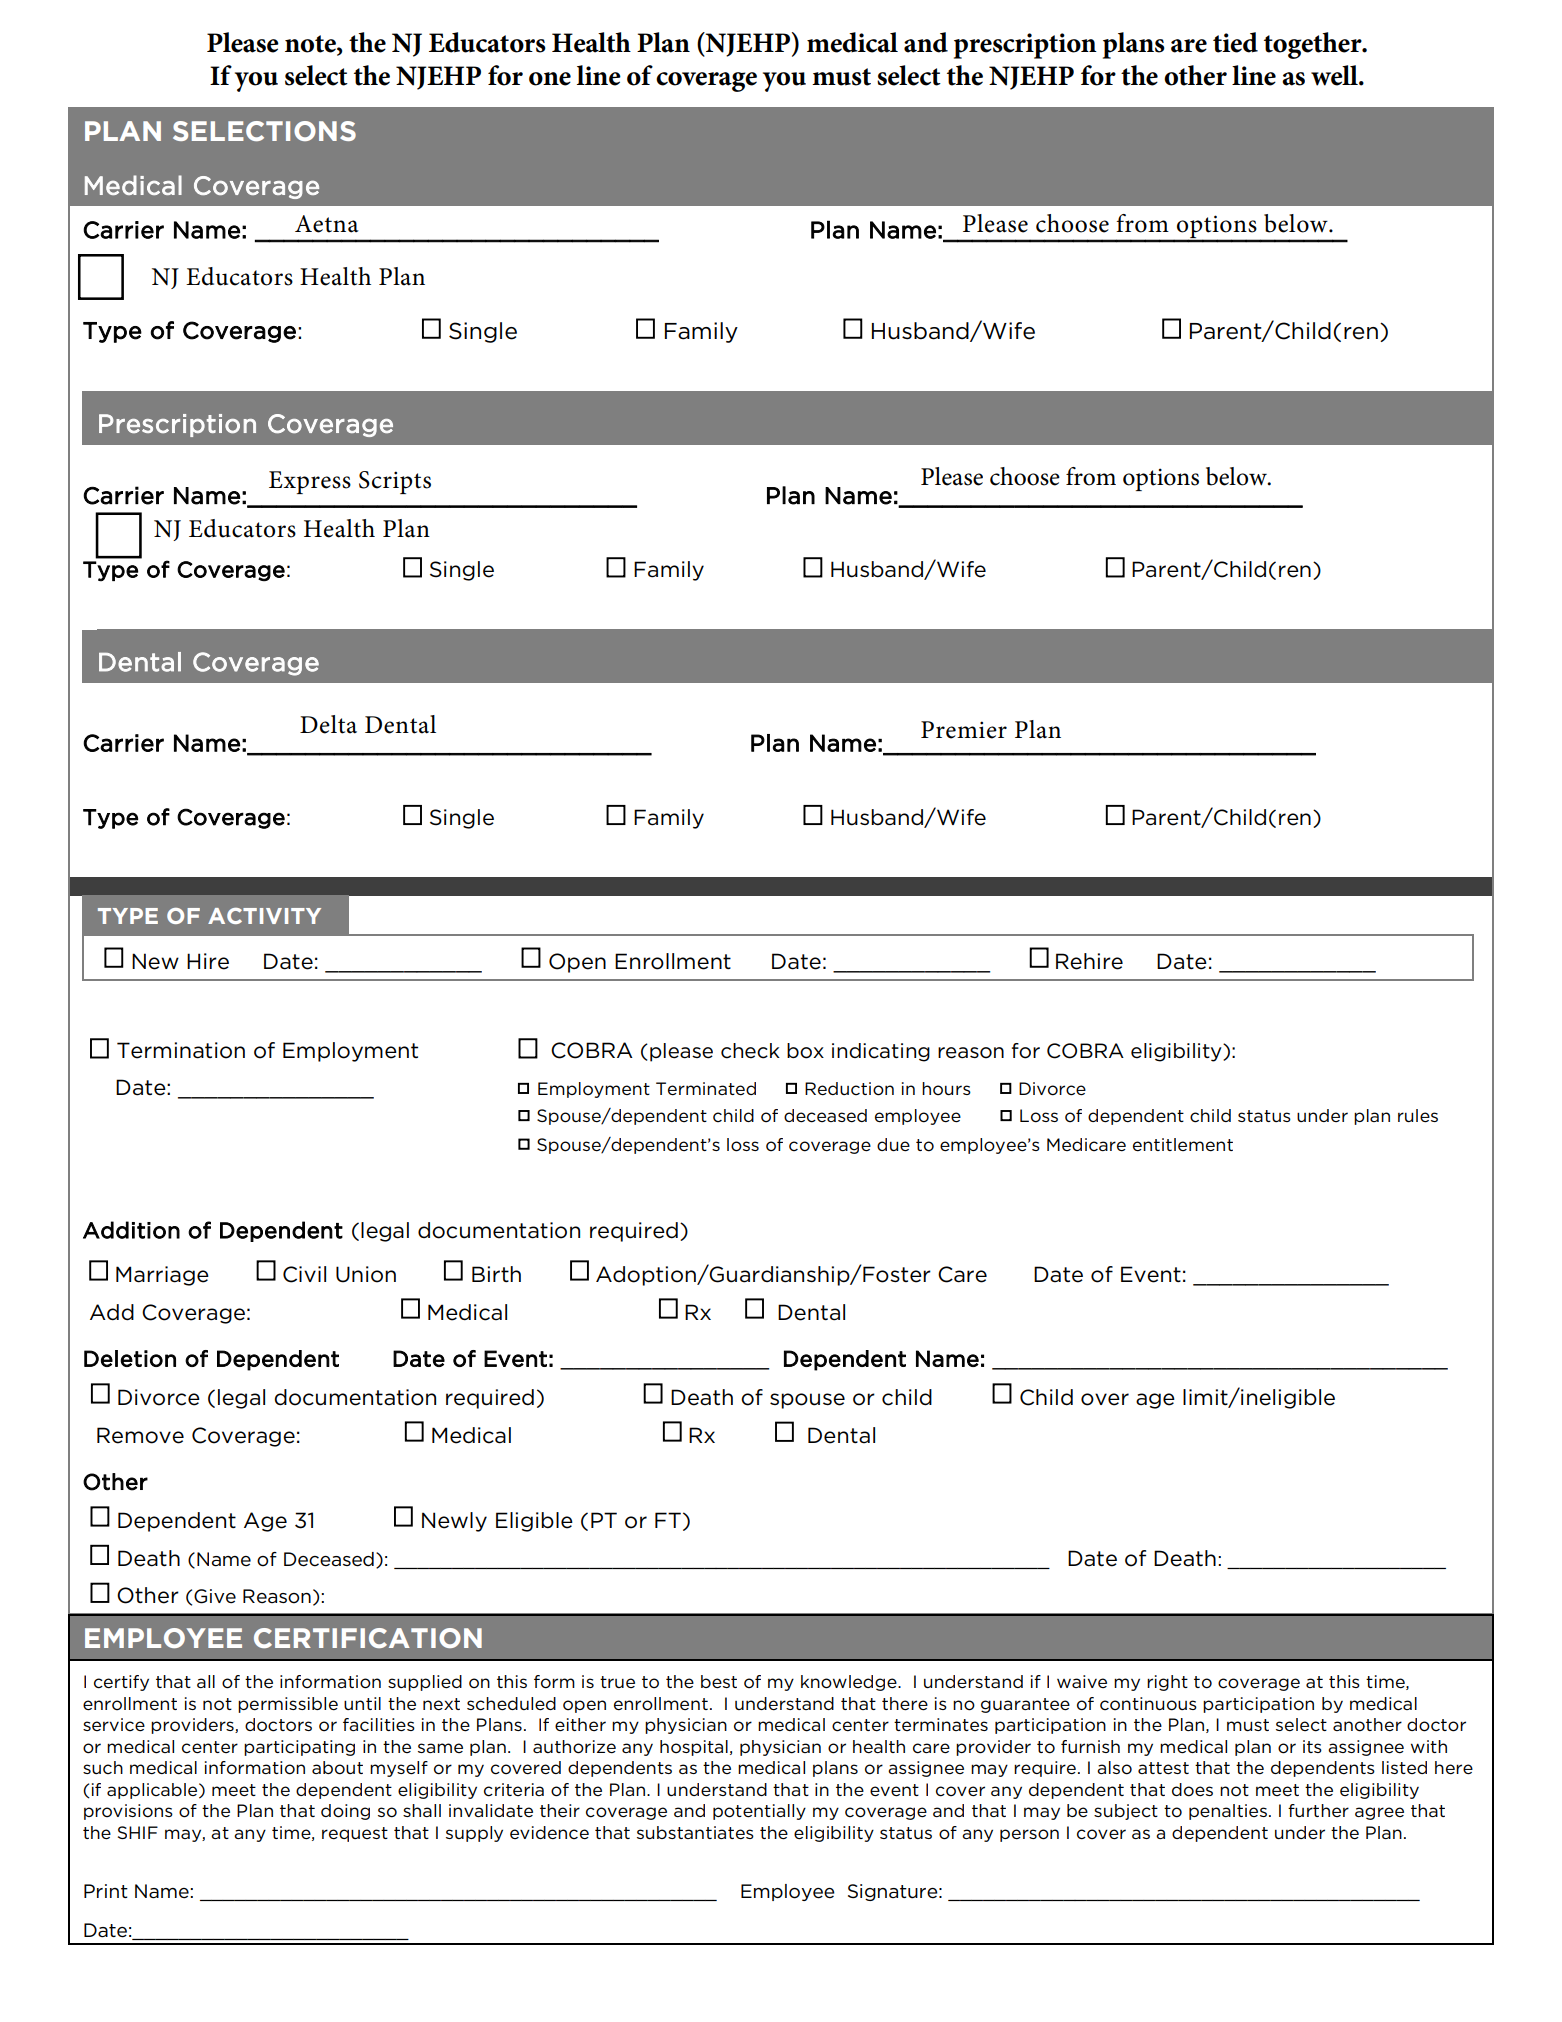 This screenshot has height=2022, width=1562. I want to click on Premier, so click(964, 730).
